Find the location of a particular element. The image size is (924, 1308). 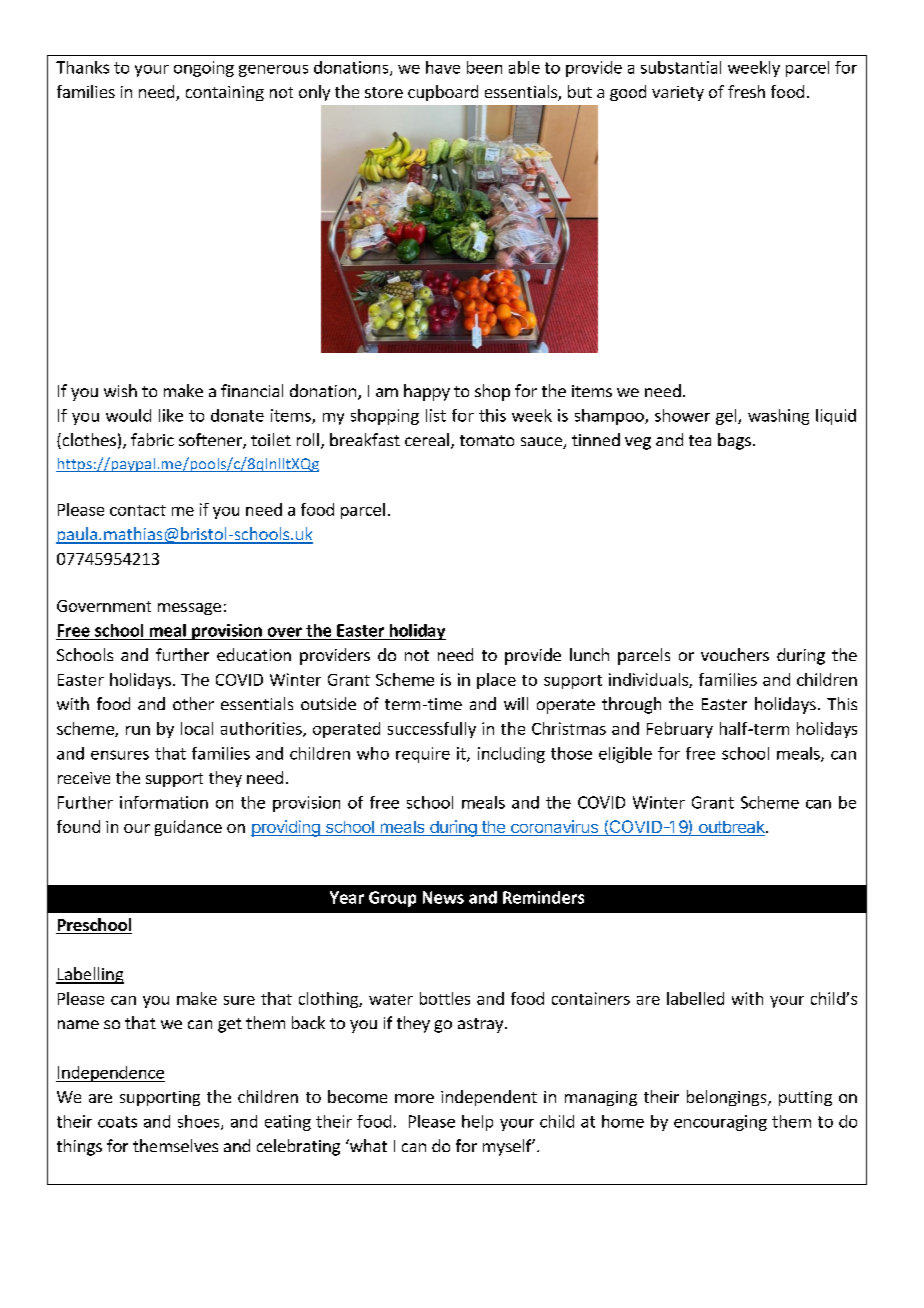

have is located at coordinates (443, 67).
